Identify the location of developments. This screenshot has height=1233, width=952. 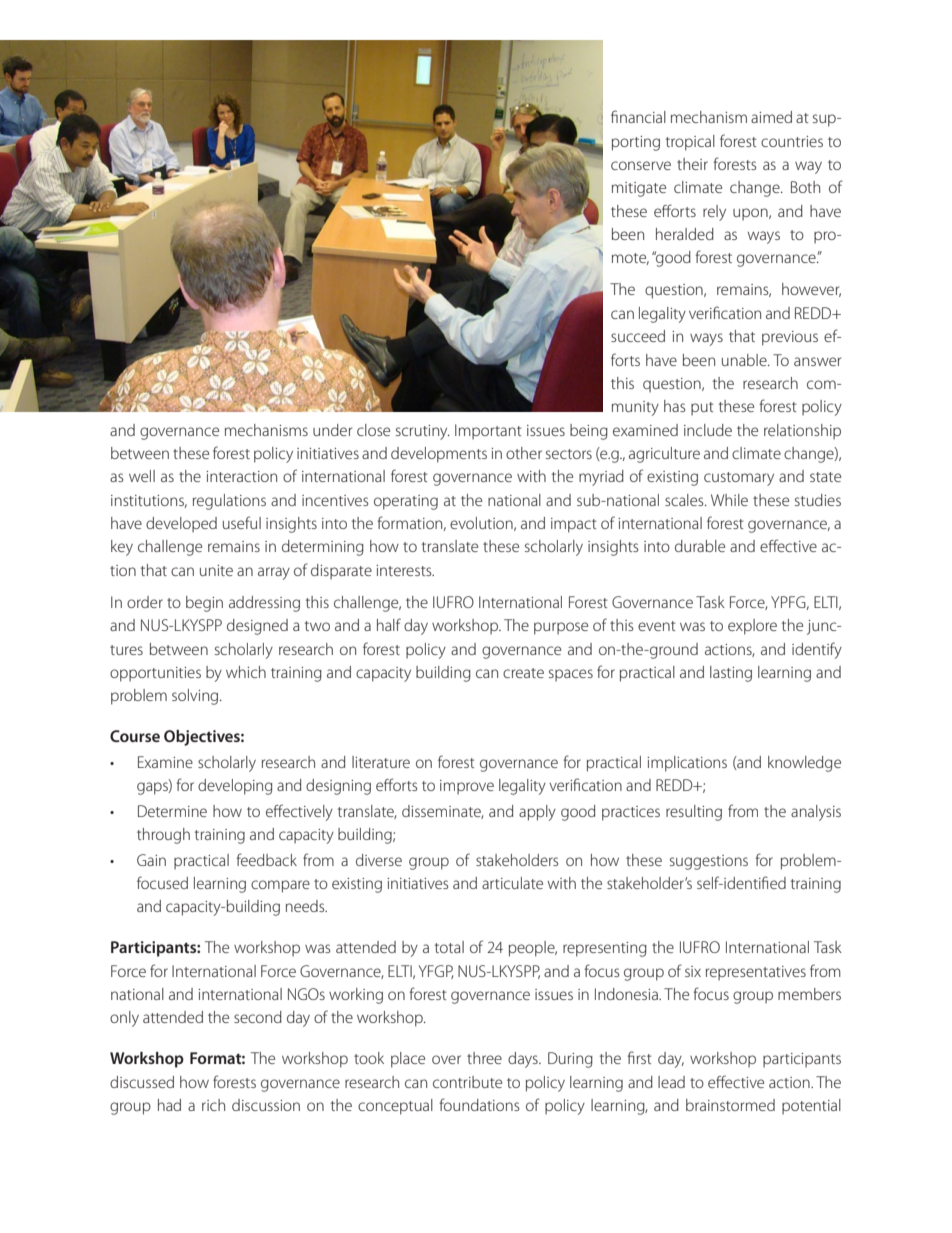
(439, 455).
